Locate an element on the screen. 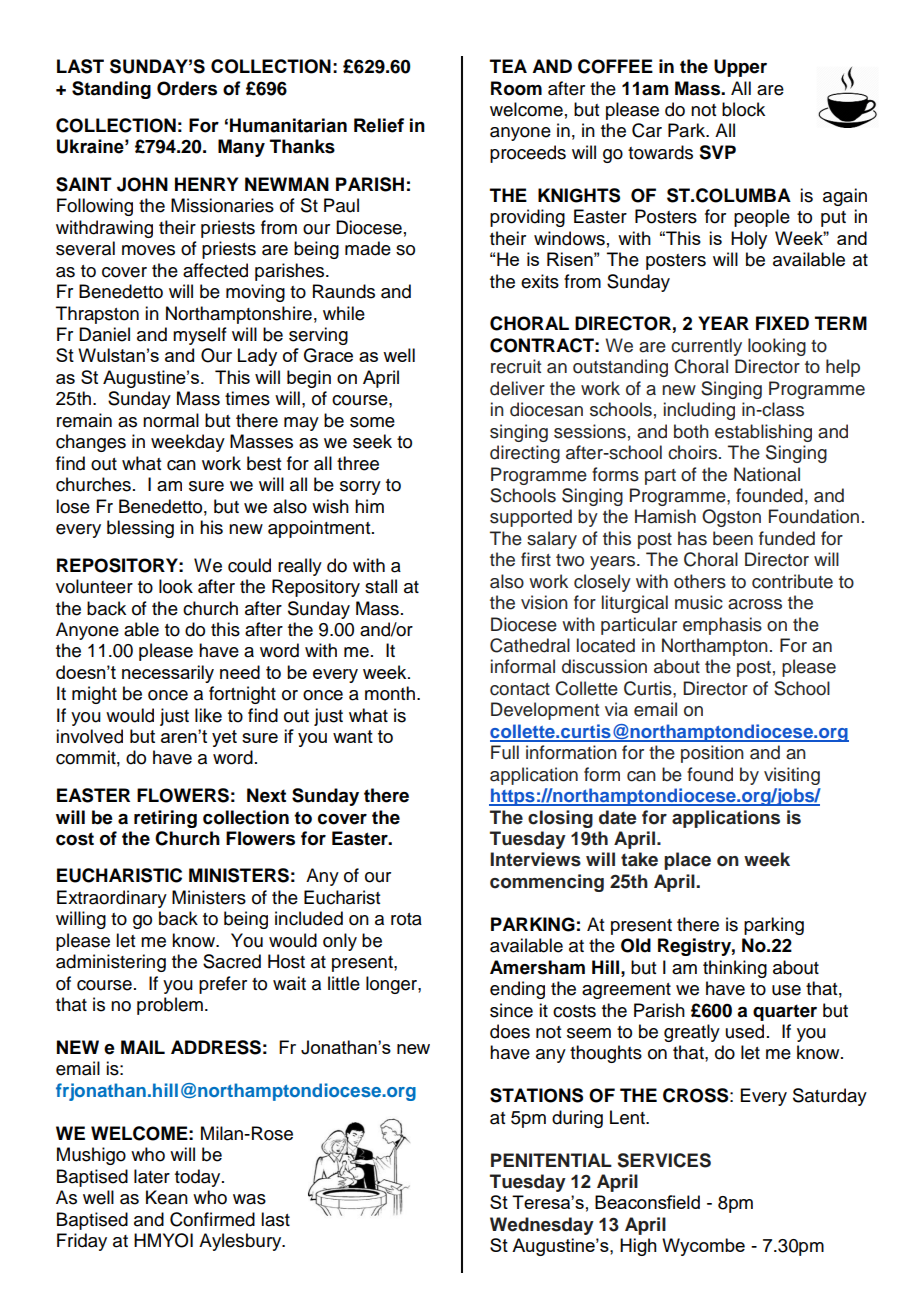 The image size is (924, 1308). first is located at coordinates (536, 559).
